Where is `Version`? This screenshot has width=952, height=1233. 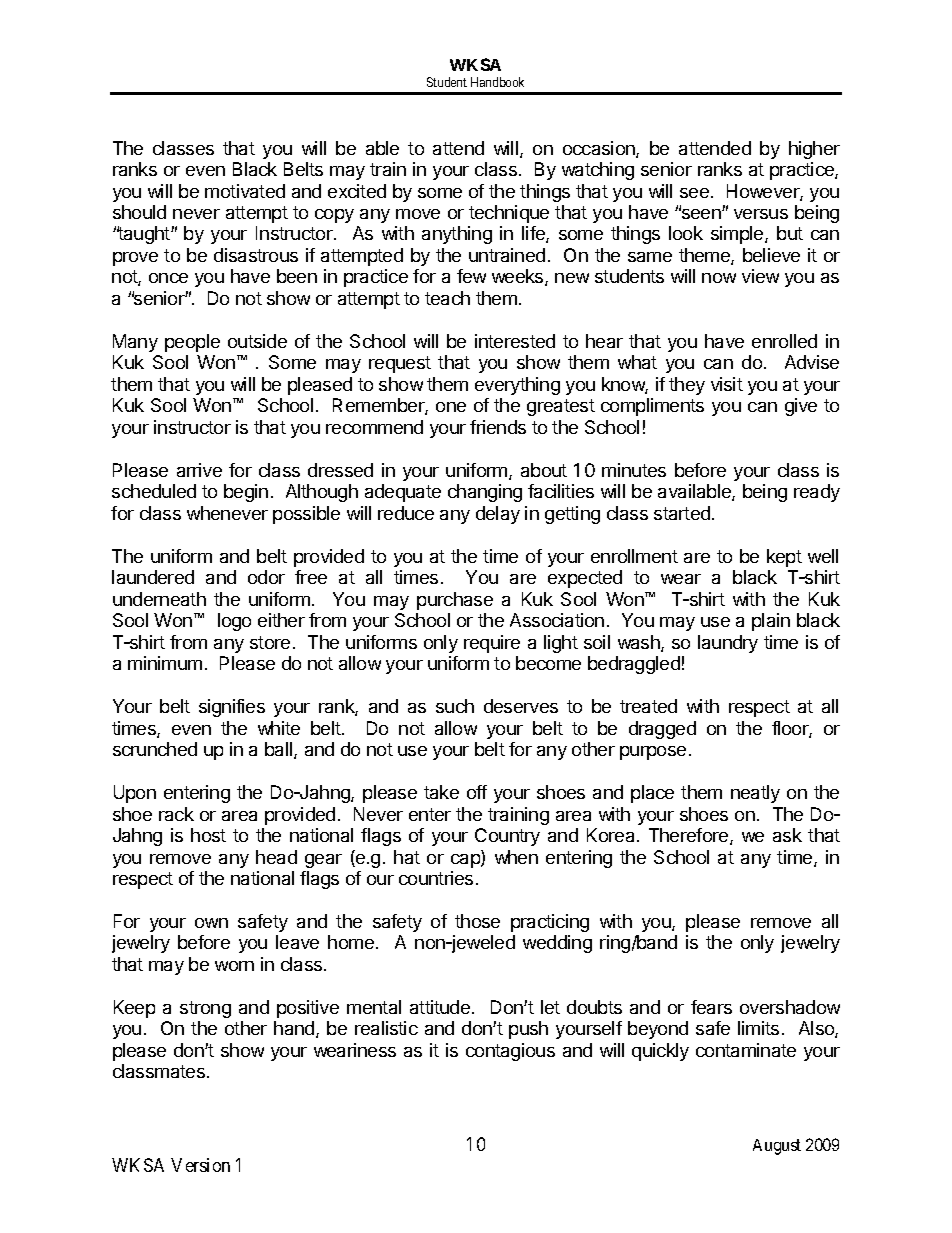 Version is located at coordinates (200, 1165).
